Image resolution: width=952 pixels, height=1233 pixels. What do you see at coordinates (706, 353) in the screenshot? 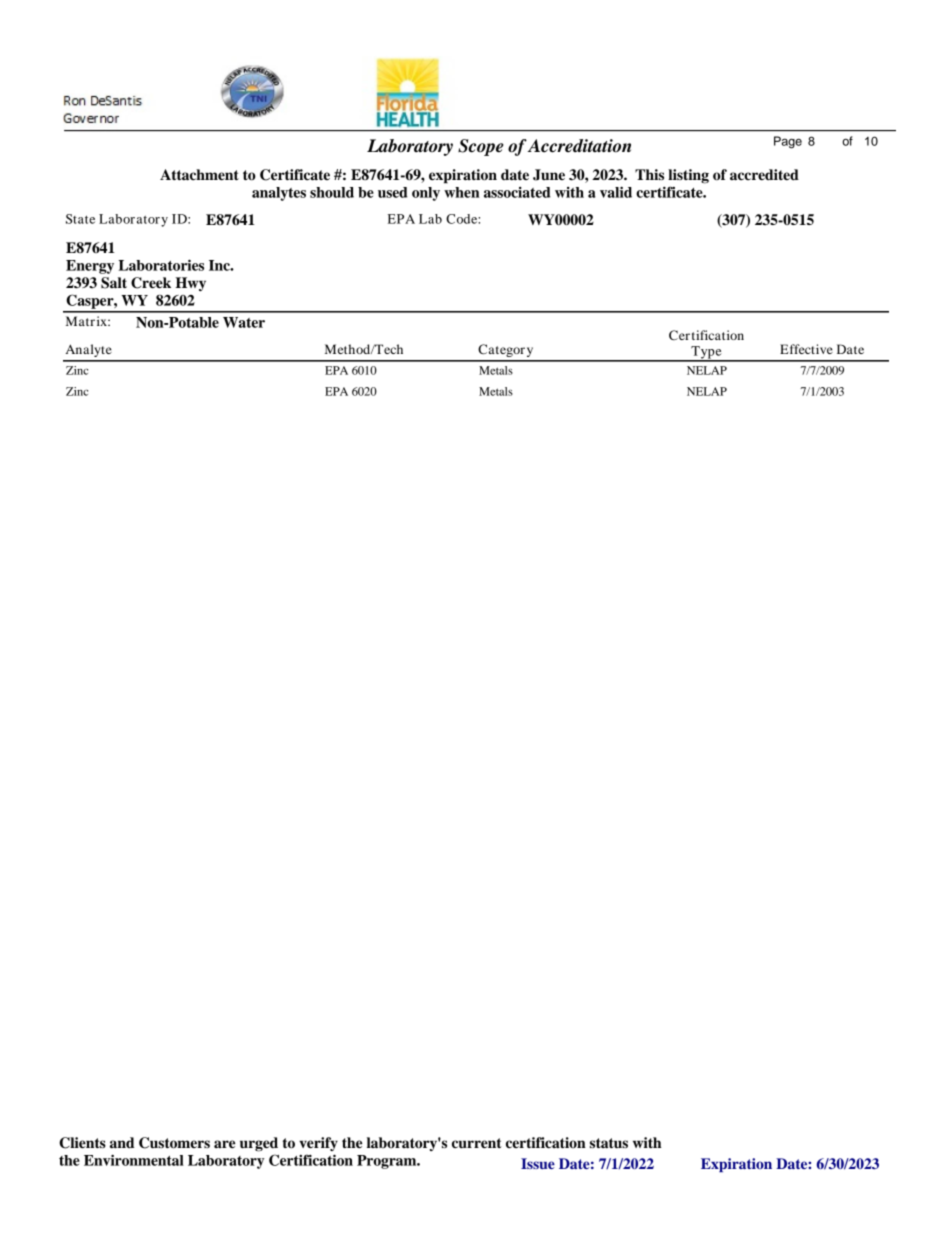
I see `Type` at bounding box center [706, 353].
